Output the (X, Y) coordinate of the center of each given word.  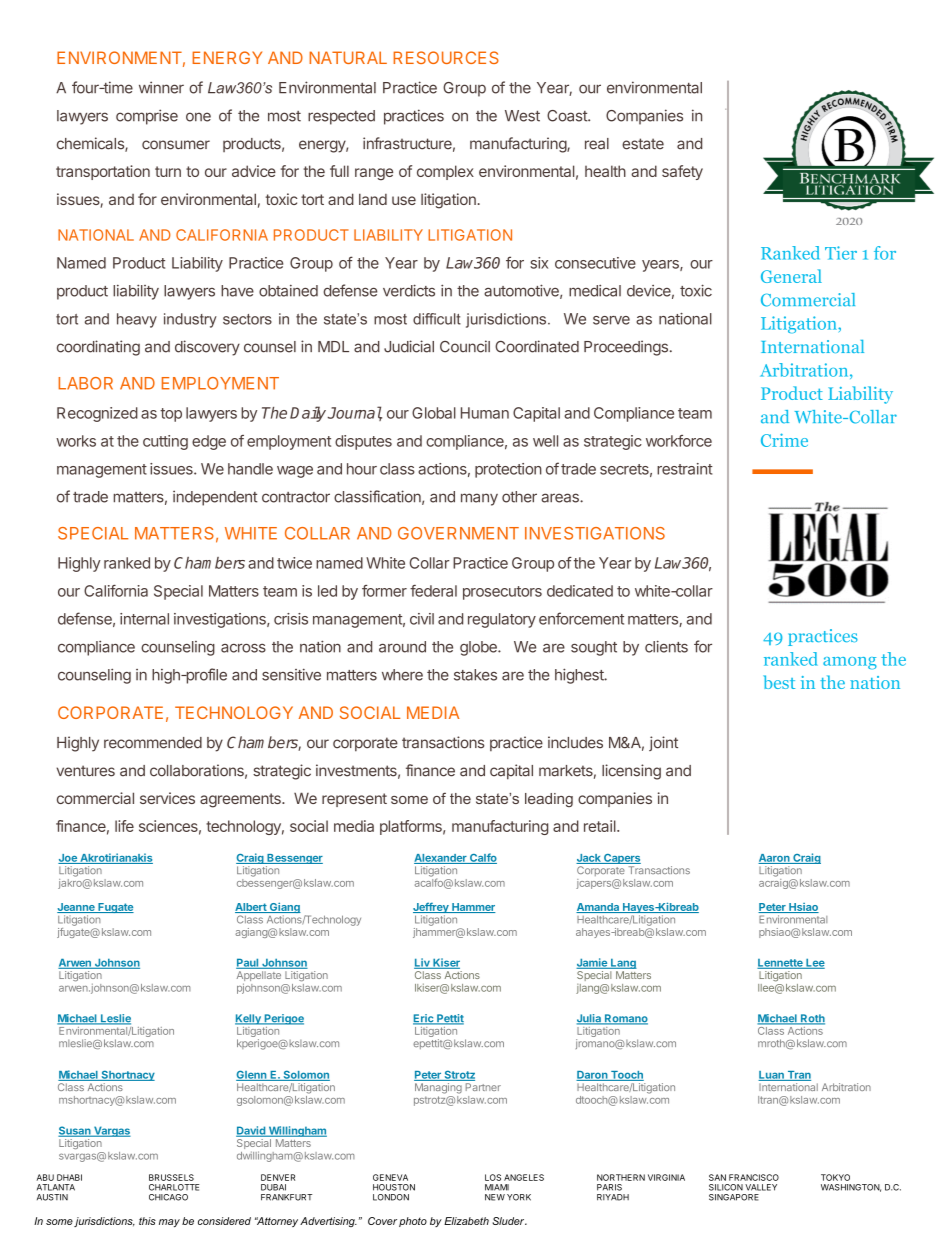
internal (144, 619)
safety (682, 172)
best (779, 682)
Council (465, 346)
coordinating (98, 348)
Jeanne (77, 908)
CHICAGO (168, 1197)
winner (161, 87)
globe (479, 648)
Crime (784, 440)
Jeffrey (432, 909)
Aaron (775, 859)
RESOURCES (446, 57)
